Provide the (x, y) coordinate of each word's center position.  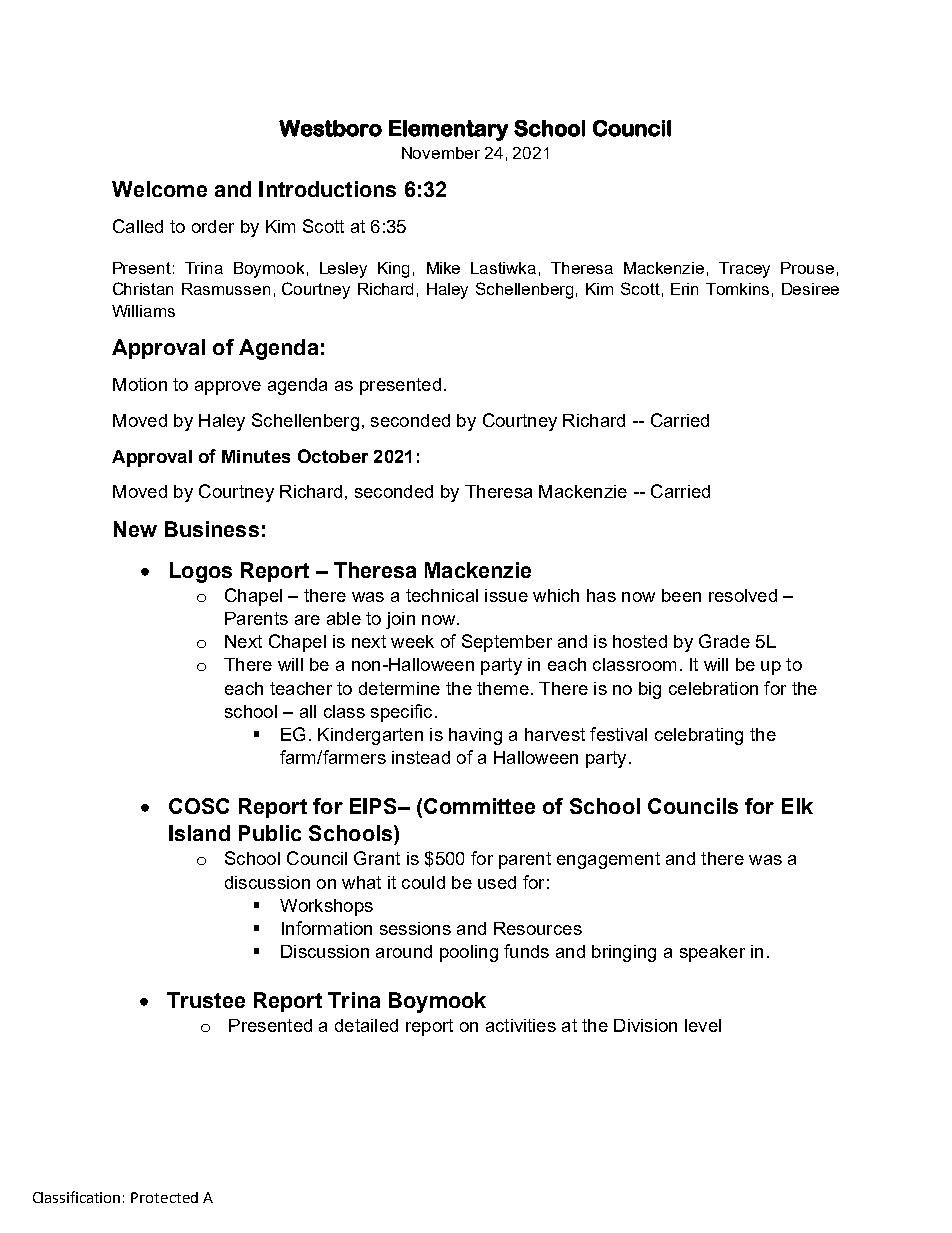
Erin (684, 289)
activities (521, 1025)
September (507, 643)
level (703, 1025)
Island (199, 833)
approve (228, 388)
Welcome (159, 189)
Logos (201, 572)
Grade (724, 641)
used (497, 882)
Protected (164, 1197)
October (333, 456)
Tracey (744, 270)
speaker (712, 953)
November (441, 153)
